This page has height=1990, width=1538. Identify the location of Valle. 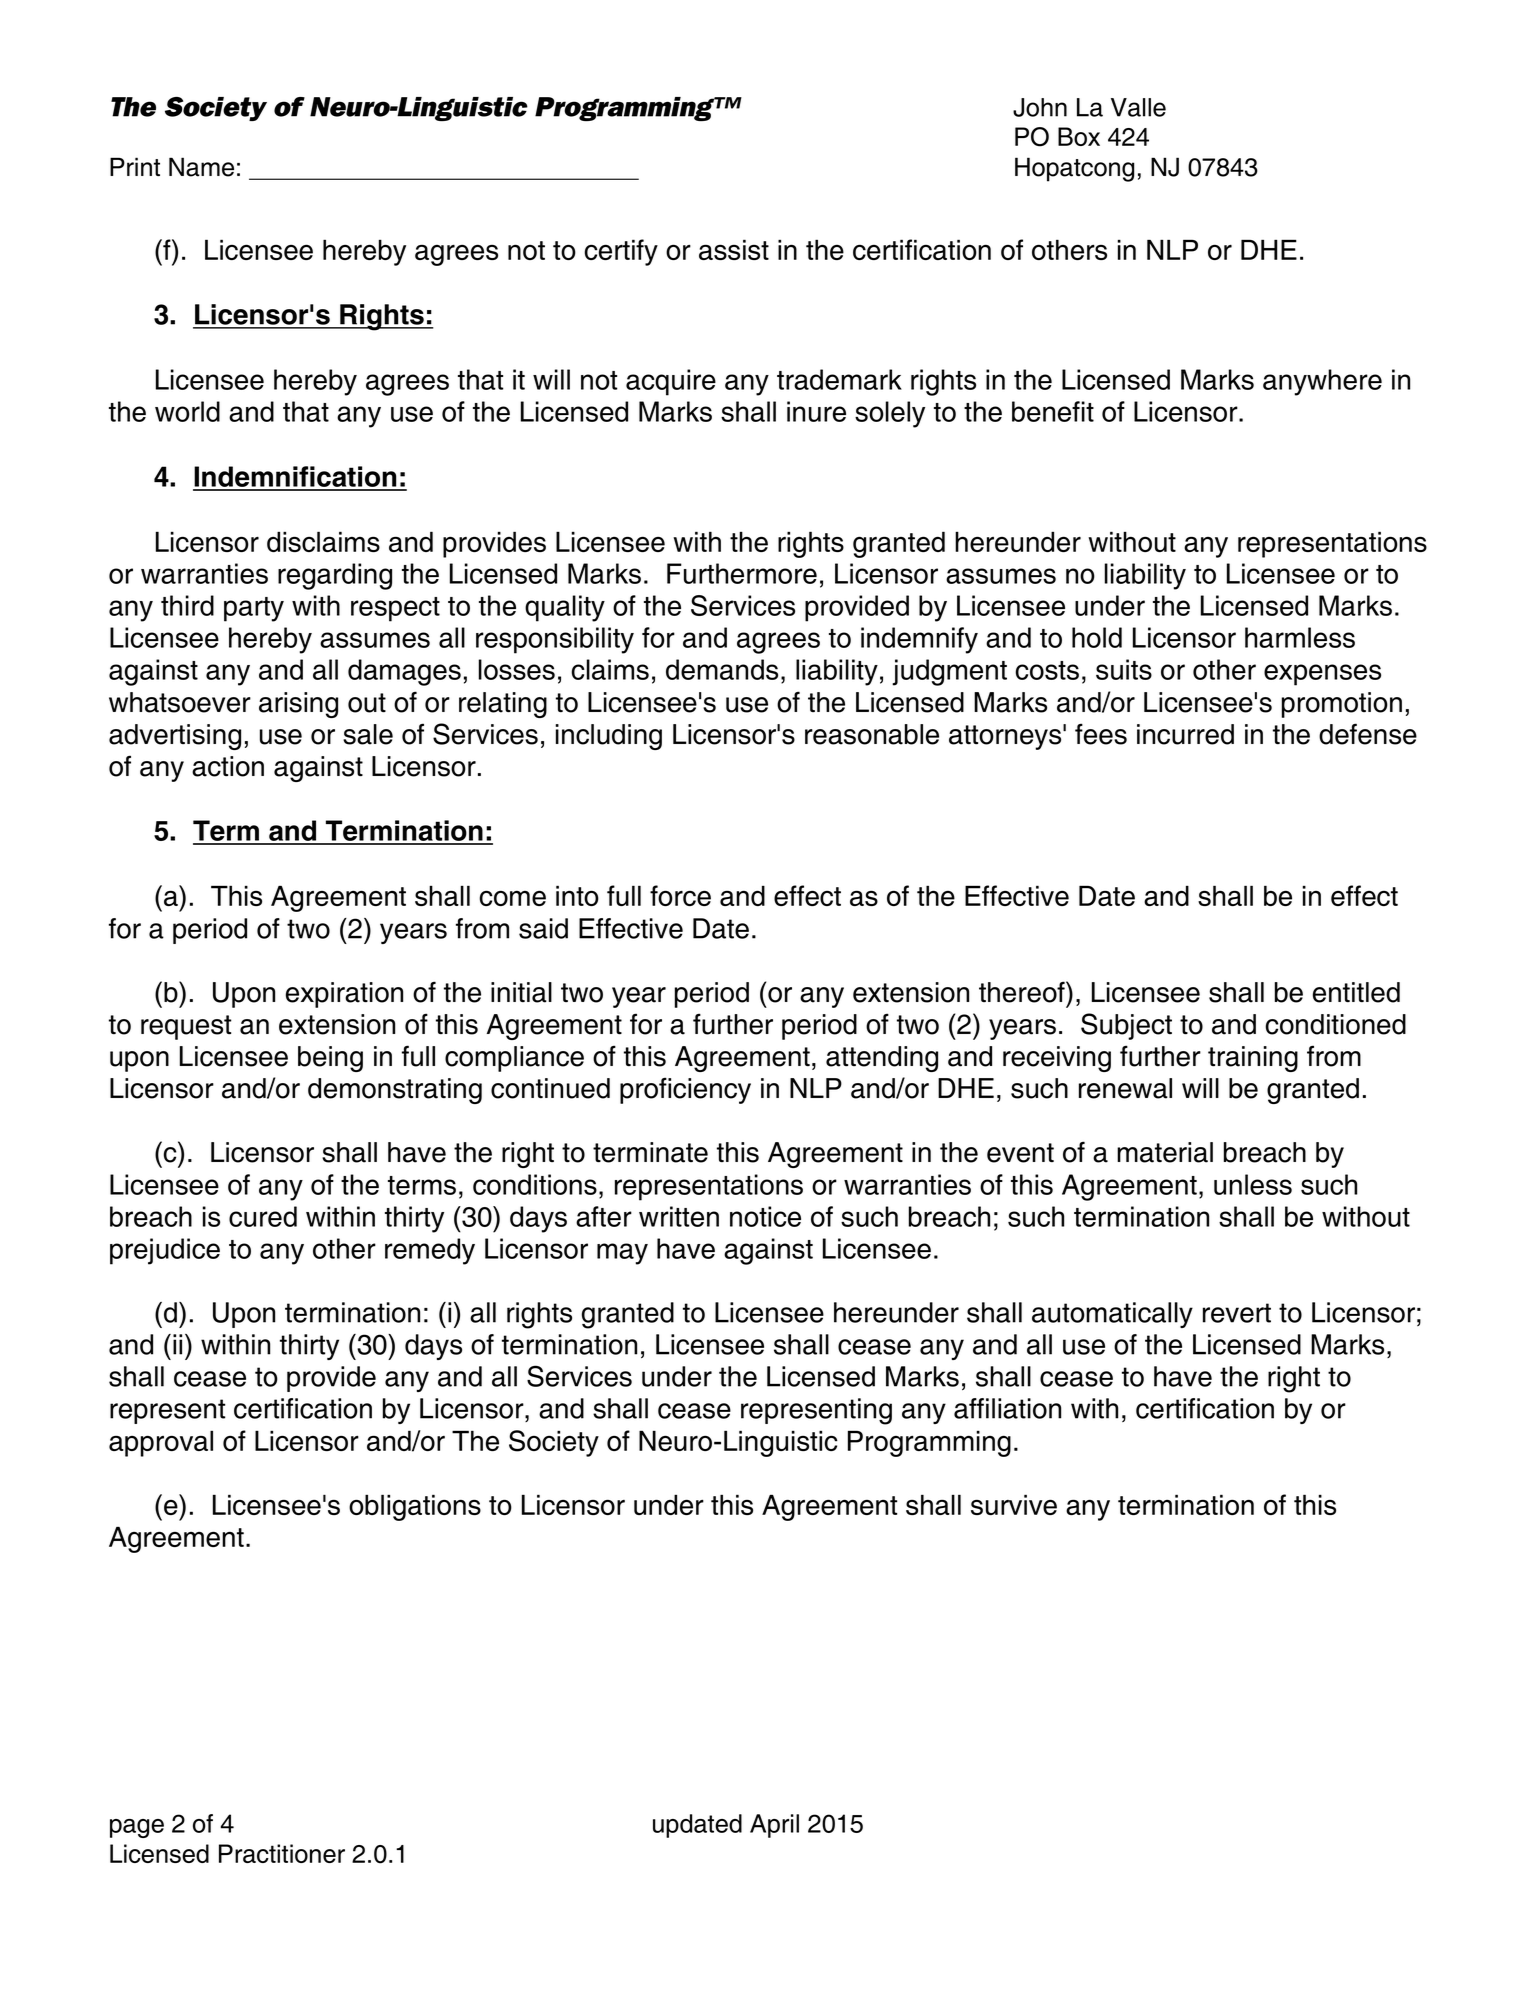
(1138, 107).
